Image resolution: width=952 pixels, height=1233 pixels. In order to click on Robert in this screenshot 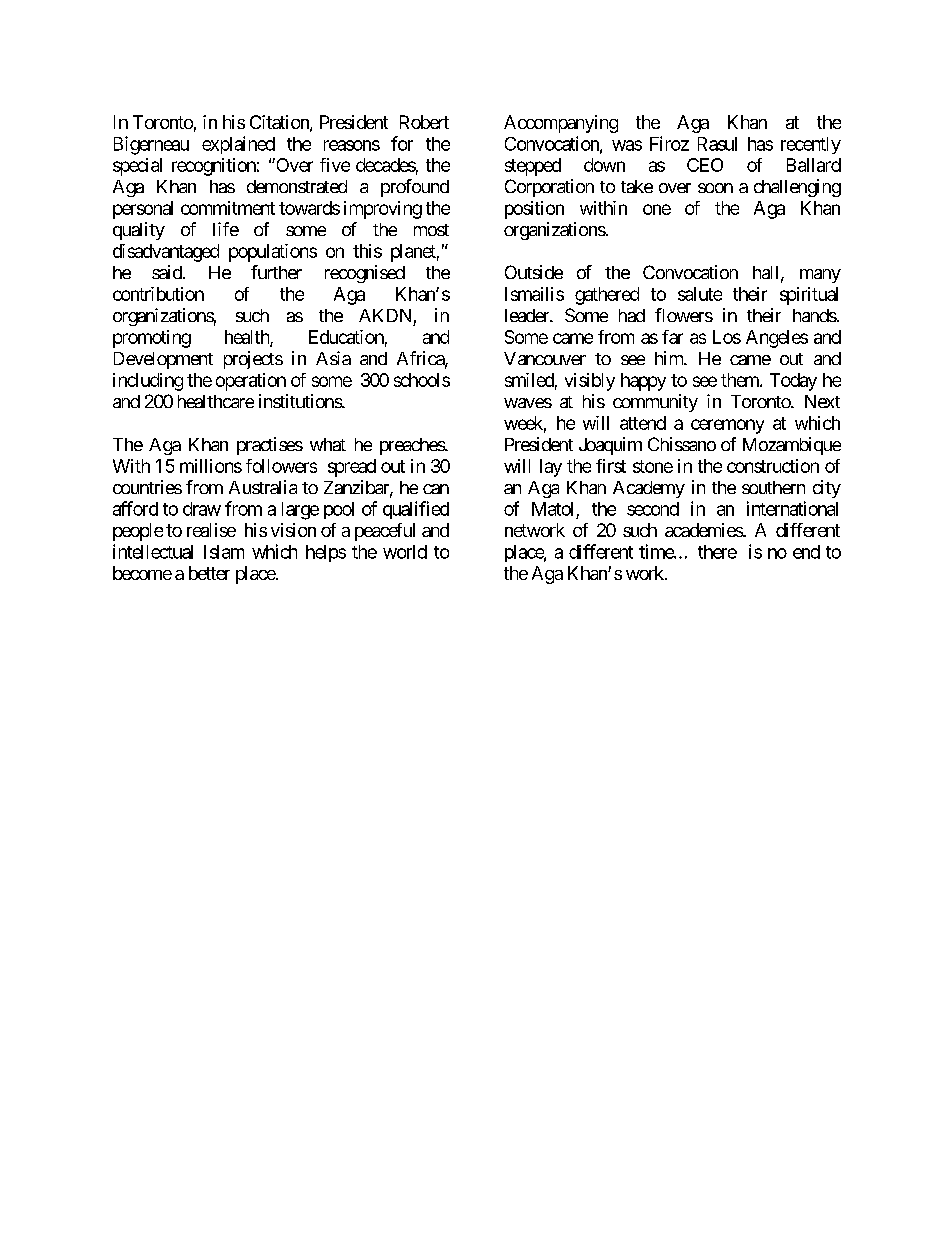, I will do `click(424, 122)`.
